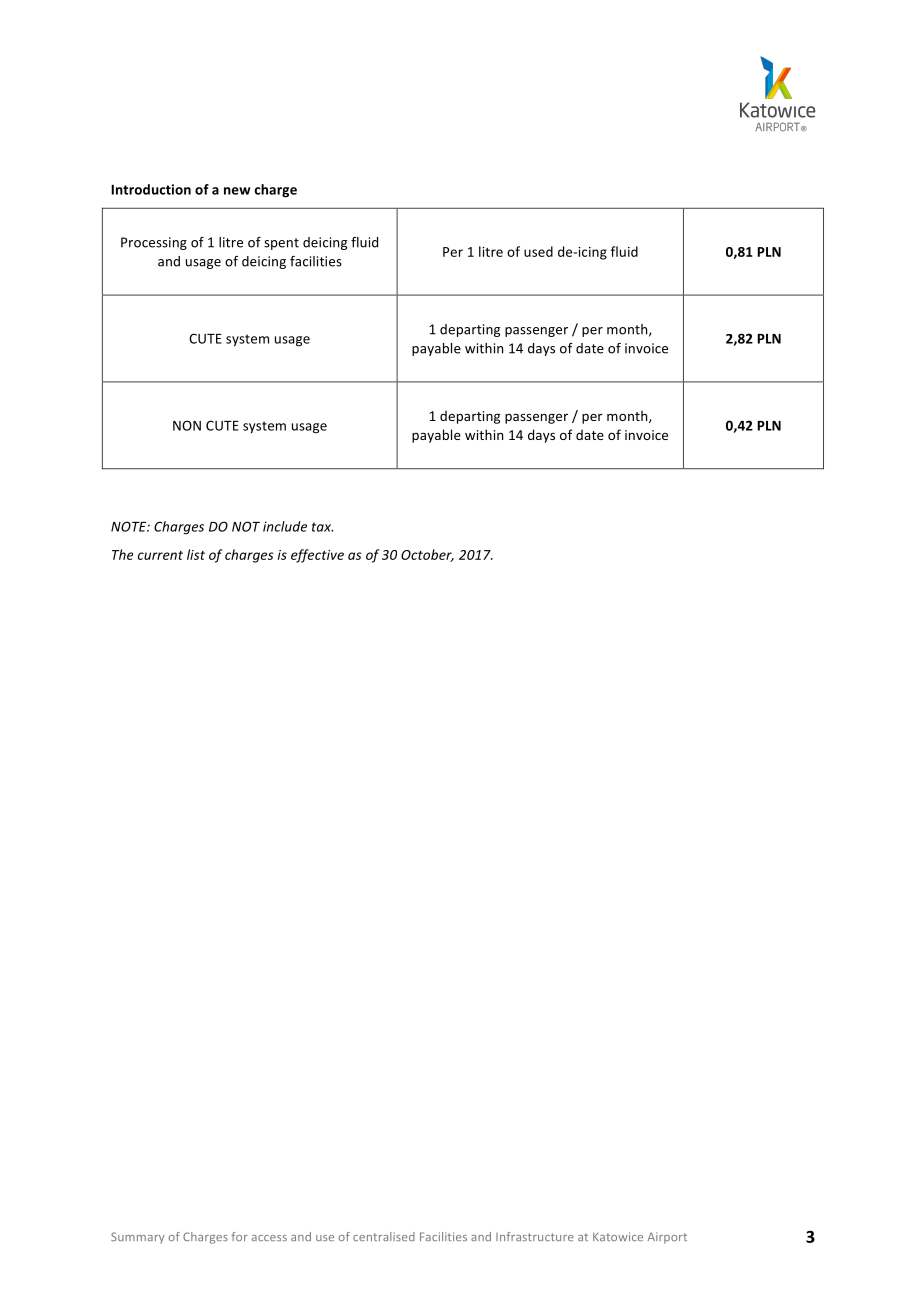 This screenshot has width=924, height=1308. Describe the element at coordinates (240, 1236) in the screenshot. I see `for` at that location.
